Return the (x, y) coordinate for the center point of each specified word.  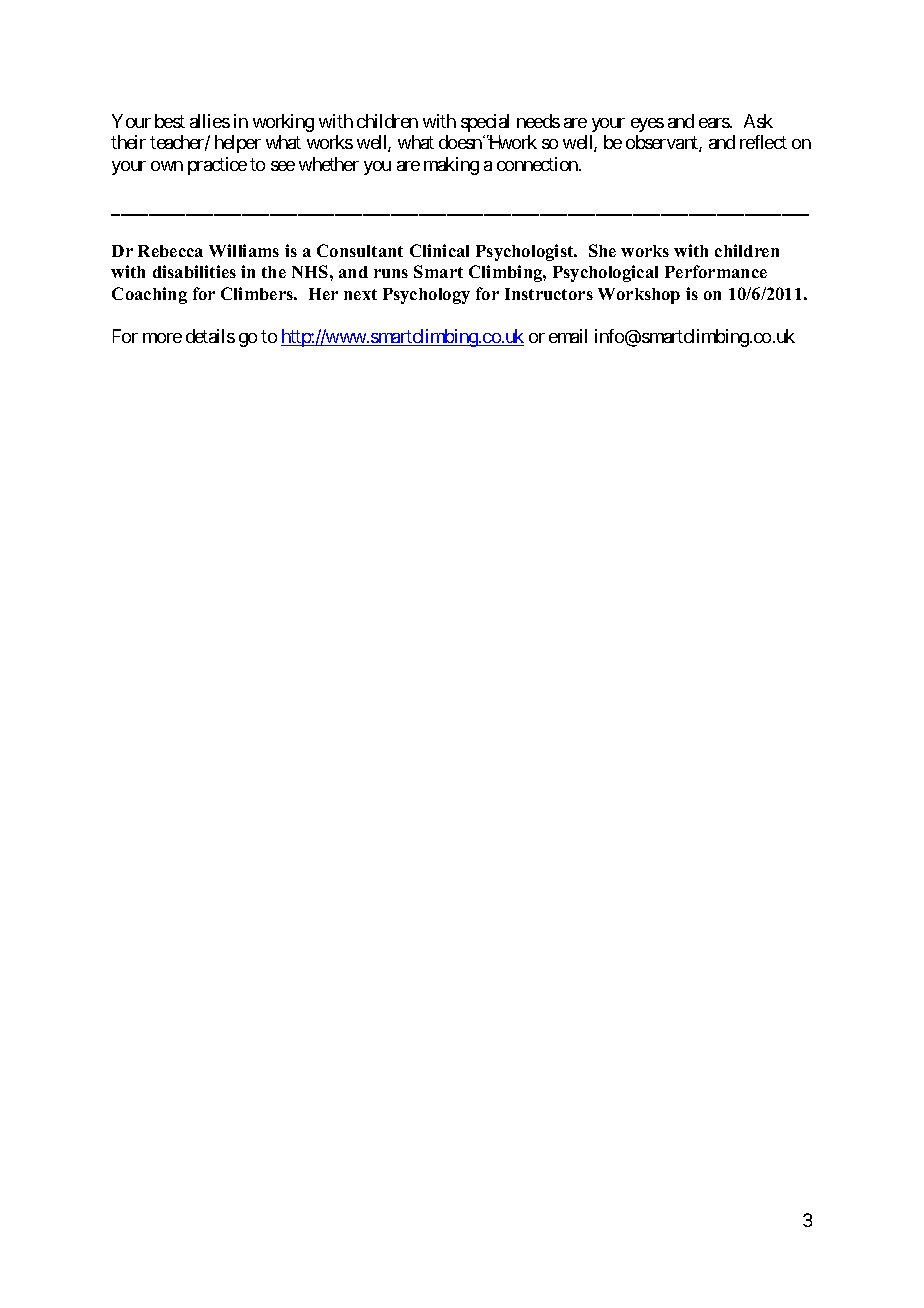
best (170, 121)
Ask (758, 121)
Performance (716, 271)
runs (391, 273)
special (485, 123)
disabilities (194, 271)
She (602, 250)
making (451, 166)
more (162, 338)
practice (217, 166)
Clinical (439, 250)
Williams (244, 250)
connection (538, 164)
